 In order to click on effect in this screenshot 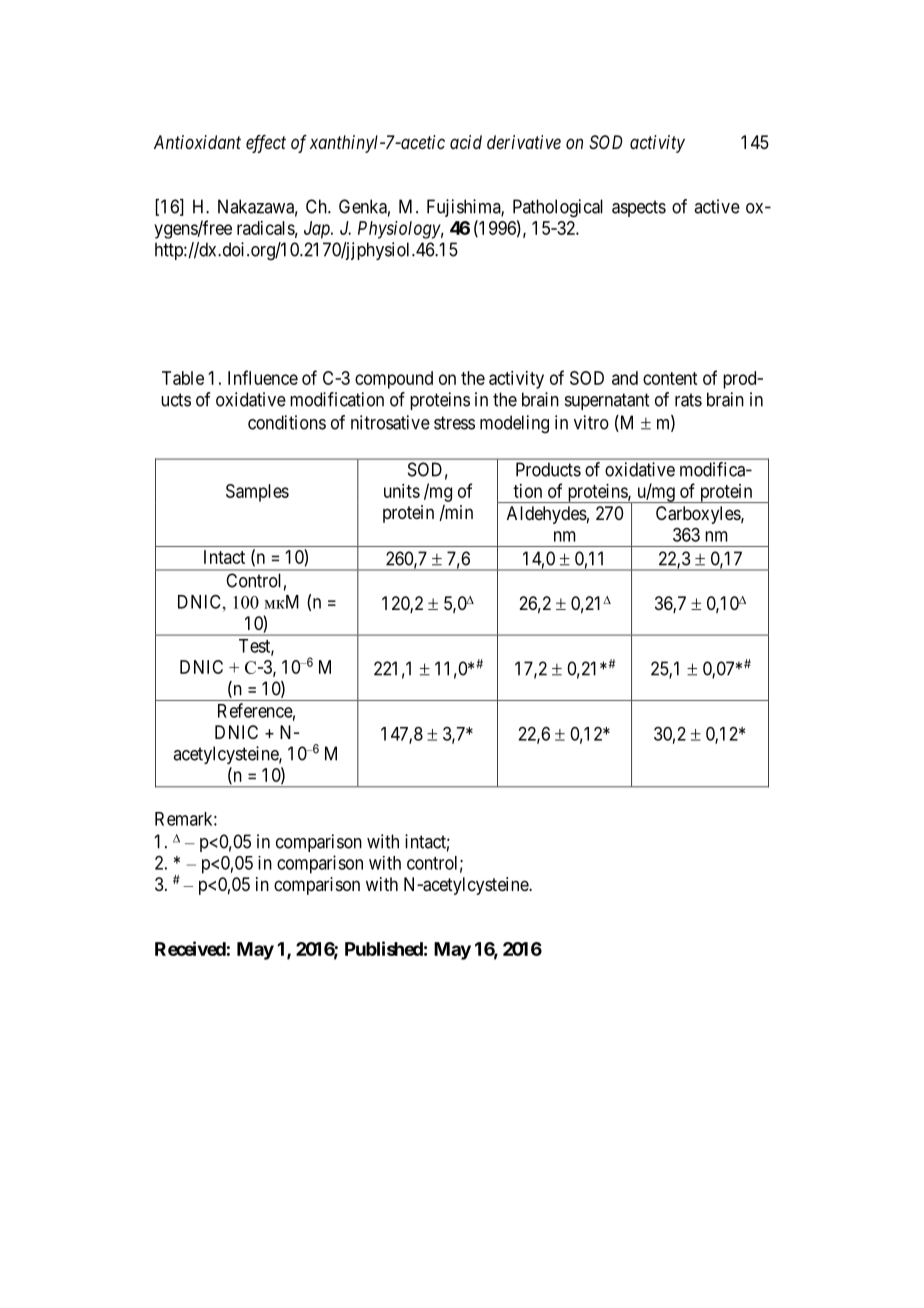, I will do `click(266, 144)`.
